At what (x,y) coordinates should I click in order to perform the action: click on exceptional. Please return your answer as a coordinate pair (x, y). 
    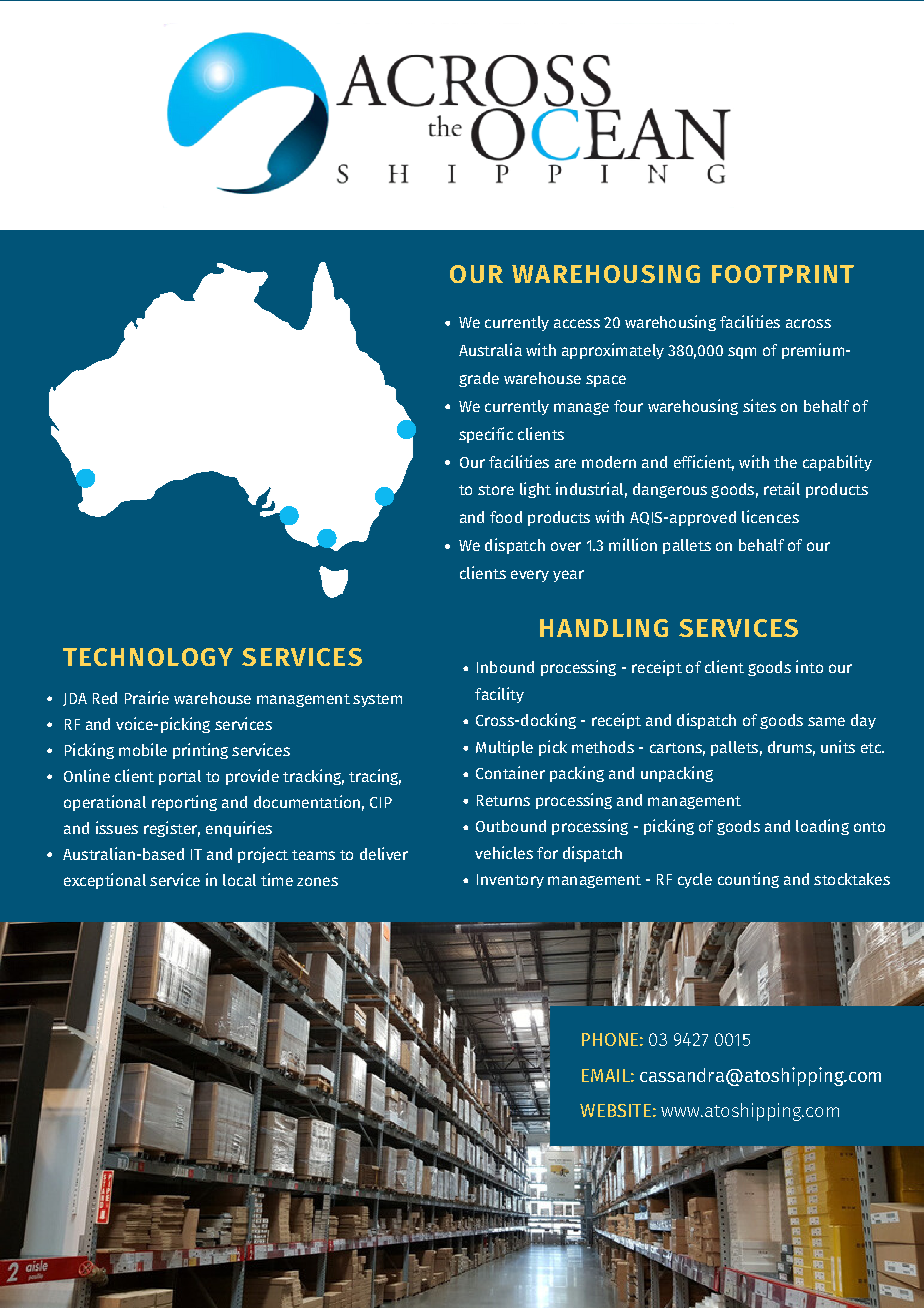
    Looking at the image, I should click on (105, 881).
